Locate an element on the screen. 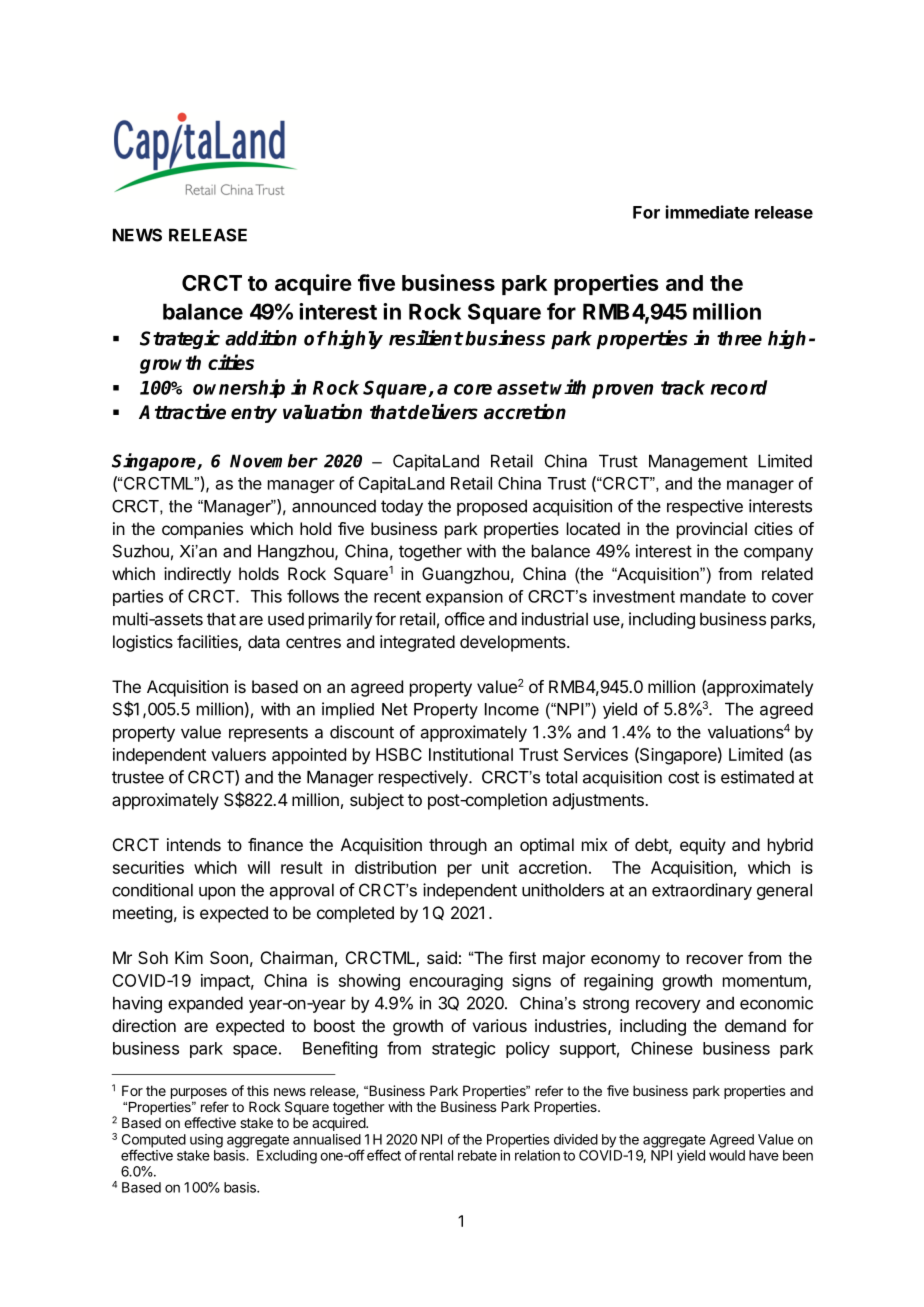 The width and height of the screenshot is (924, 1307). resilient is located at coordinates (426, 338).
